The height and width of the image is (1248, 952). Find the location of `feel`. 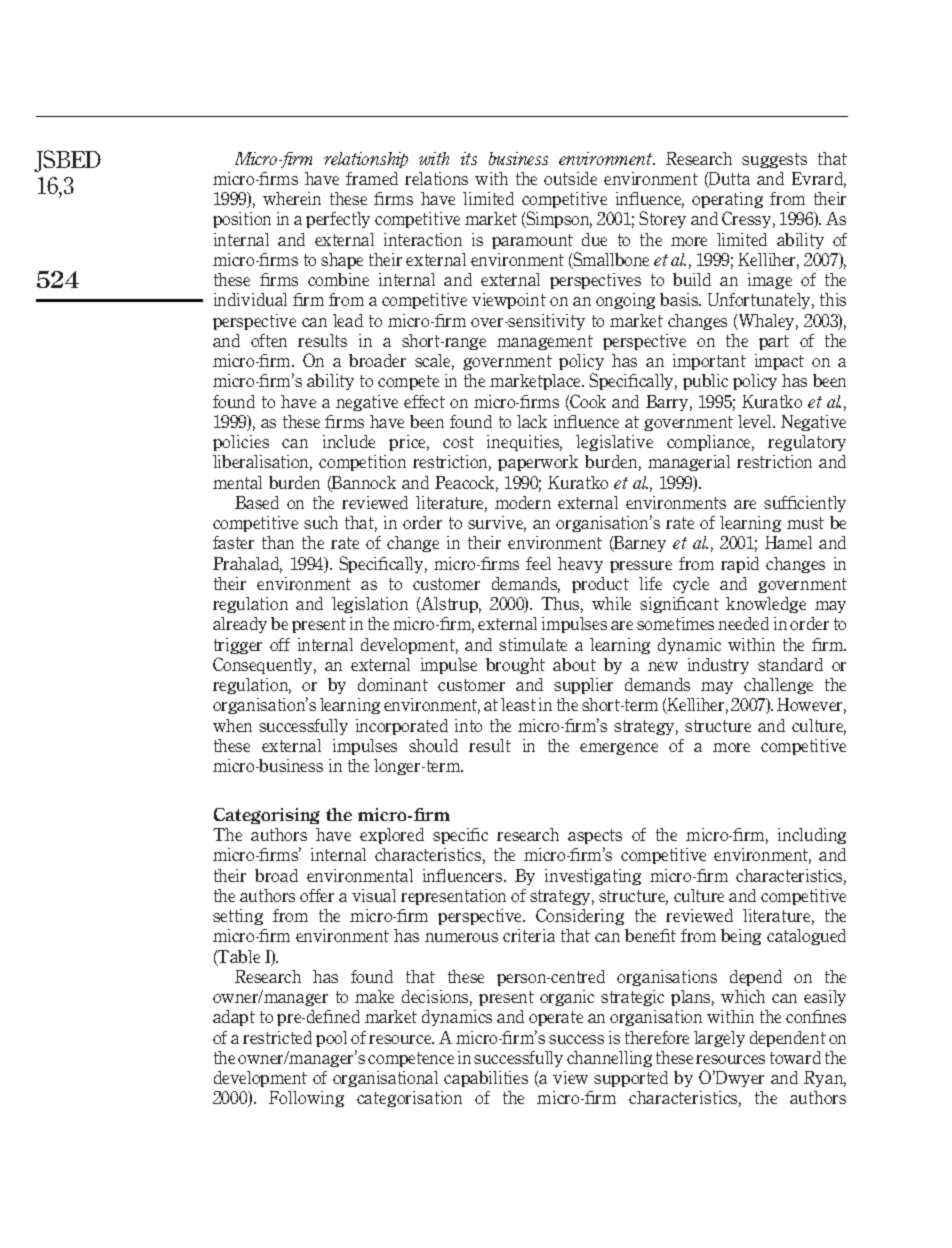

feel is located at coordinates (538, 563).
